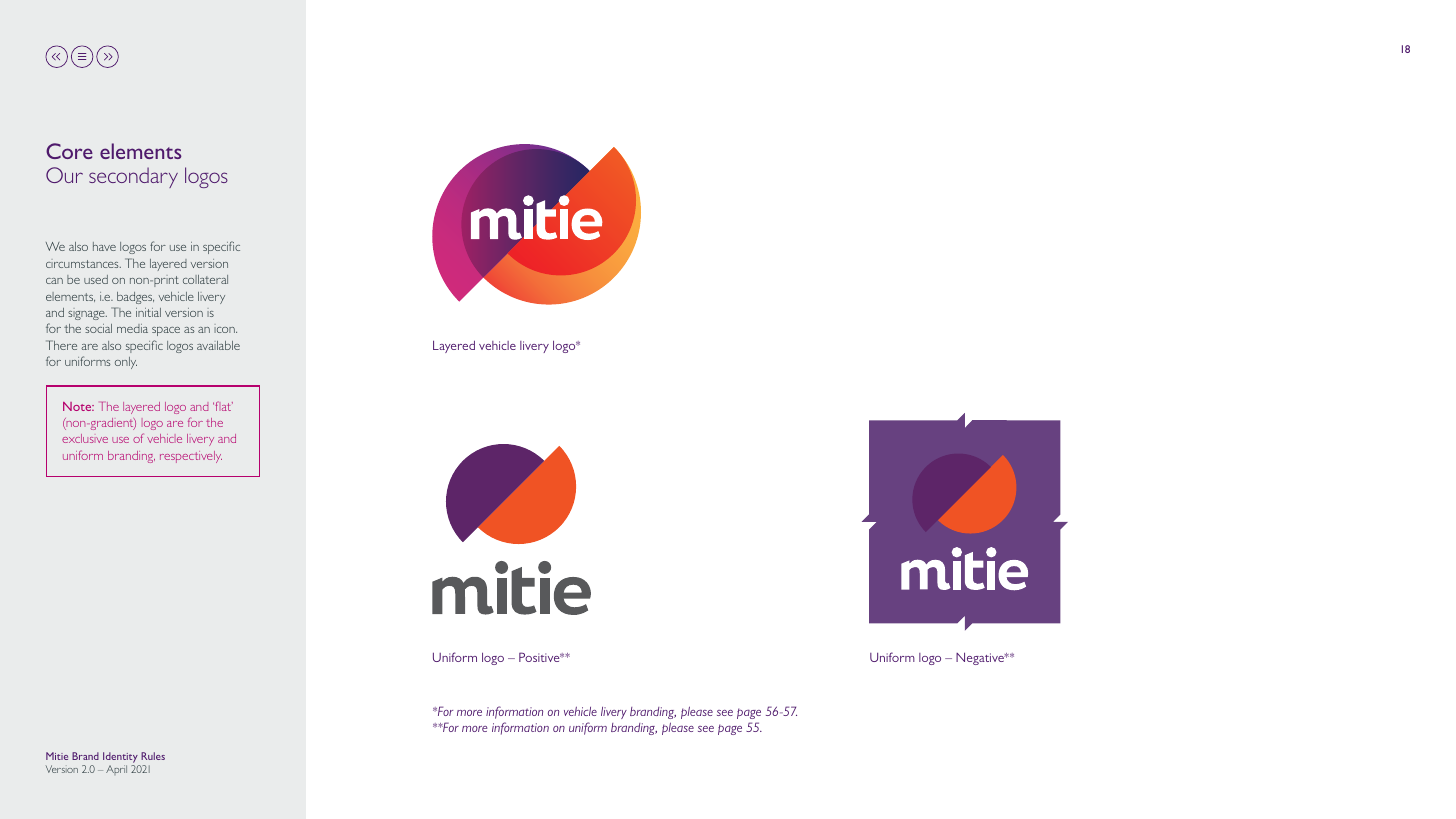 This screenshot has width=1456, height=819. Describe the element at coordinates (85, 438) in the screenshot. I see `exclusive` at that location.
